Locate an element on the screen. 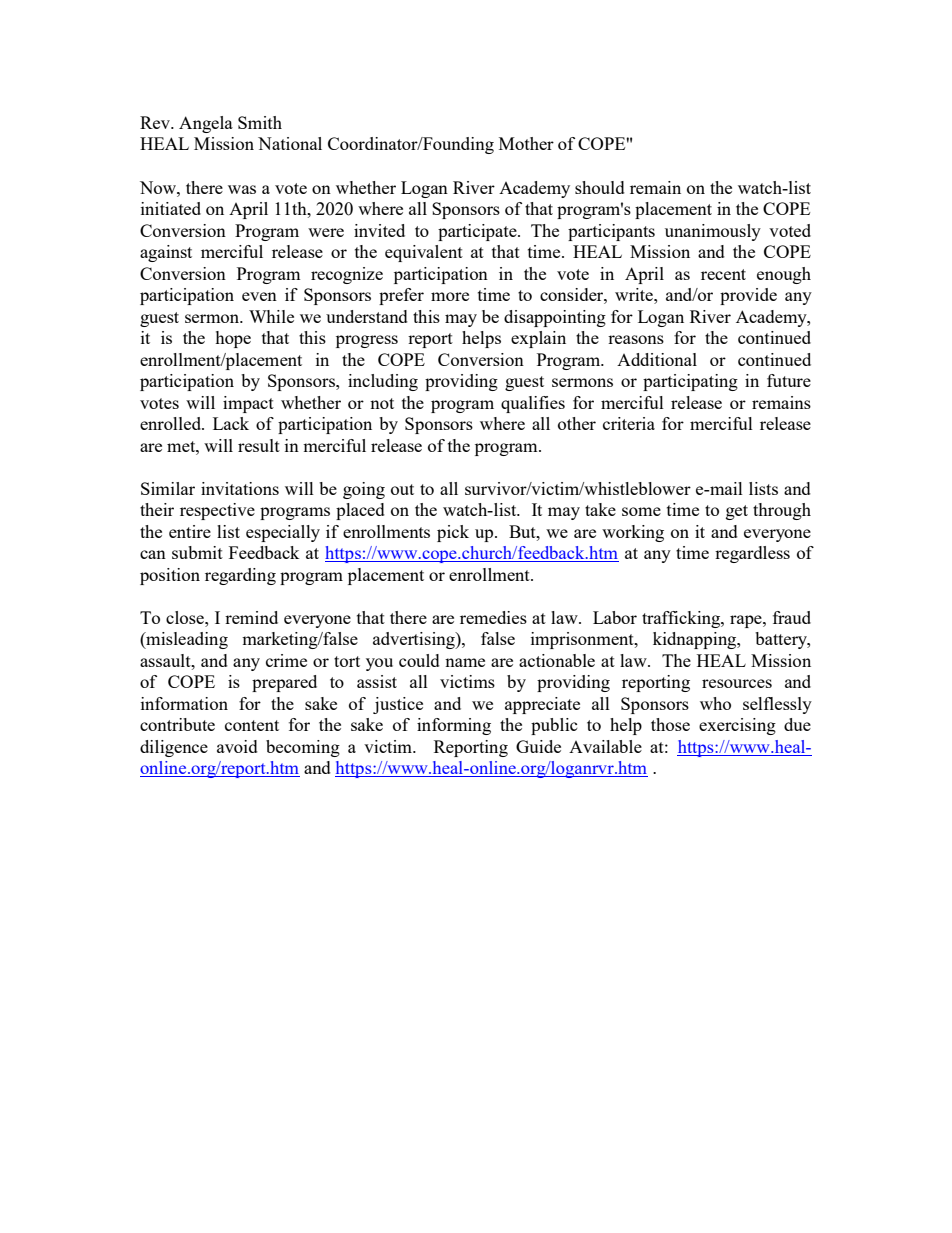  Additional is located at coordinates (657, 359).
